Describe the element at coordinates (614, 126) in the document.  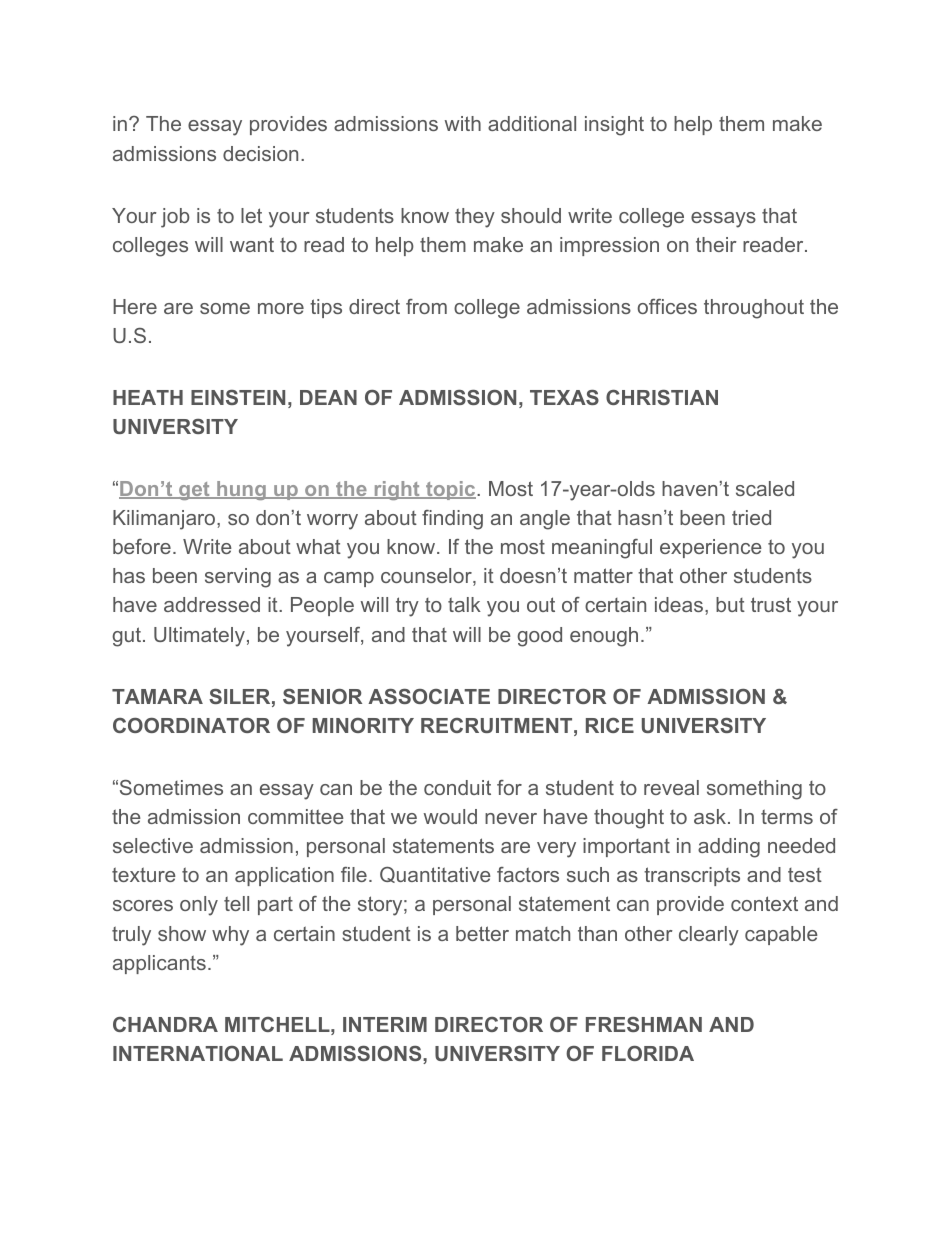
I see `insight` at that location.
